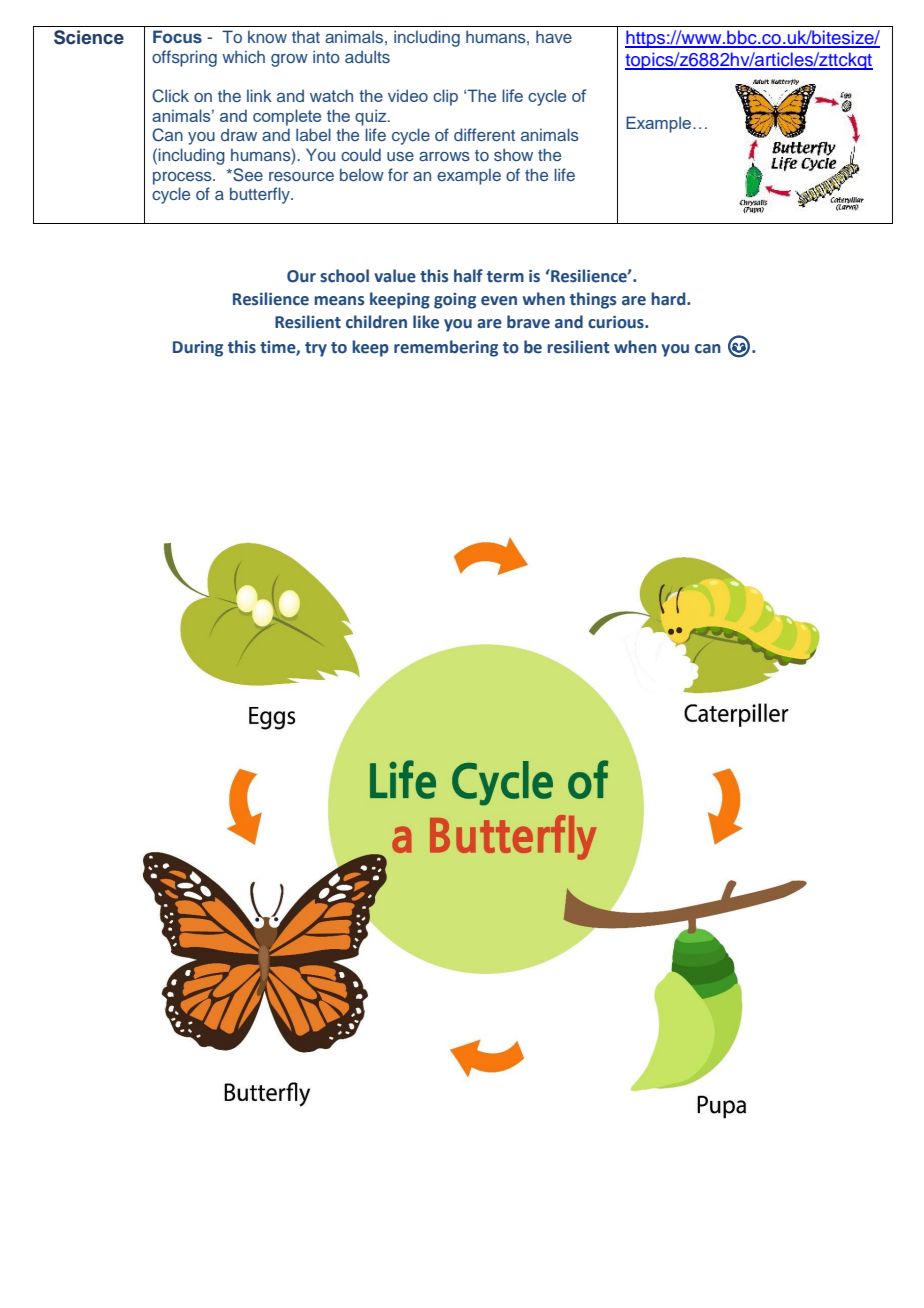  What do you see at coordinates (261, 195) in the document?
I see `butterfly` at bounding box center [261, 195].
